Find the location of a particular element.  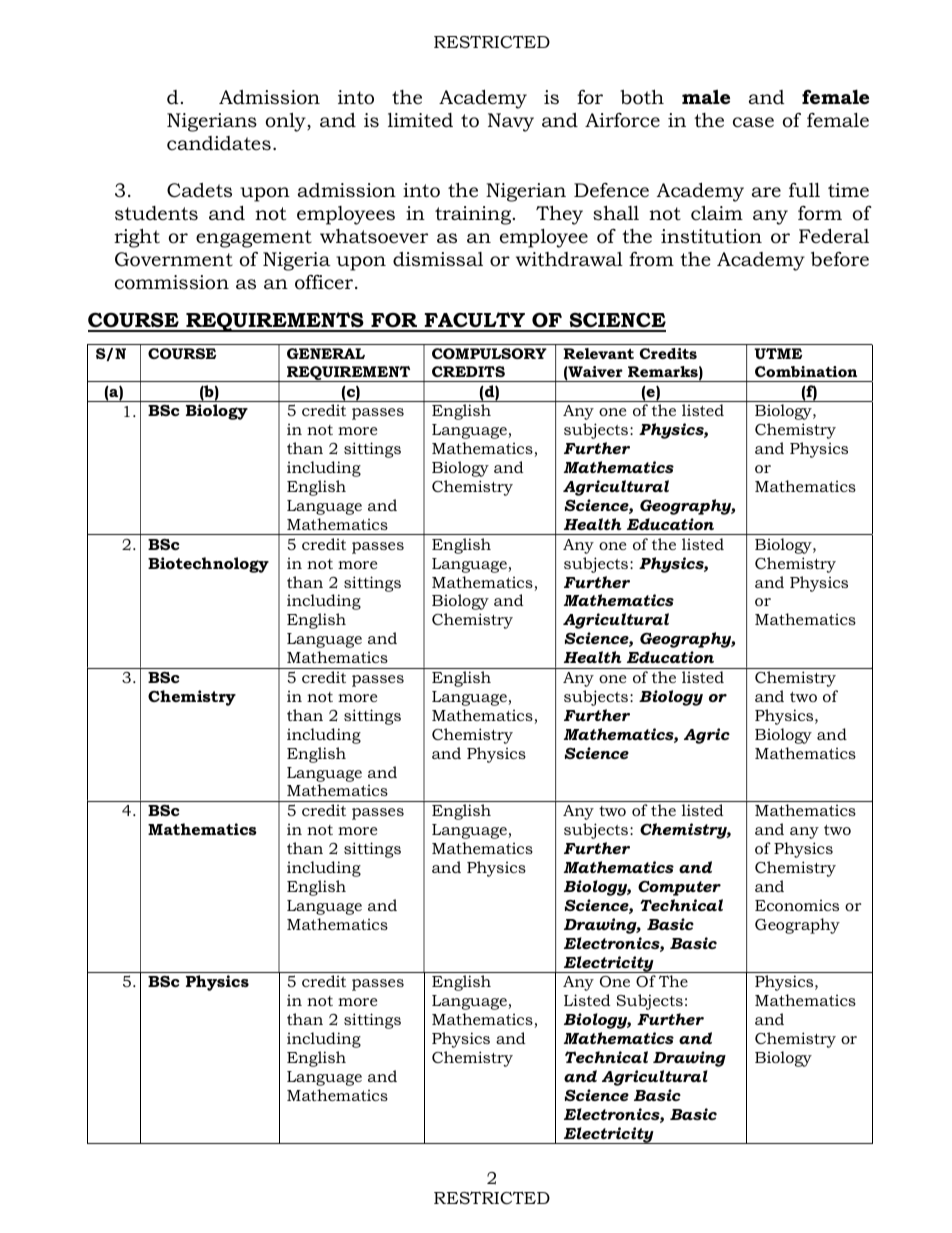

Biotechnology is located at coordinates (208, 565).
